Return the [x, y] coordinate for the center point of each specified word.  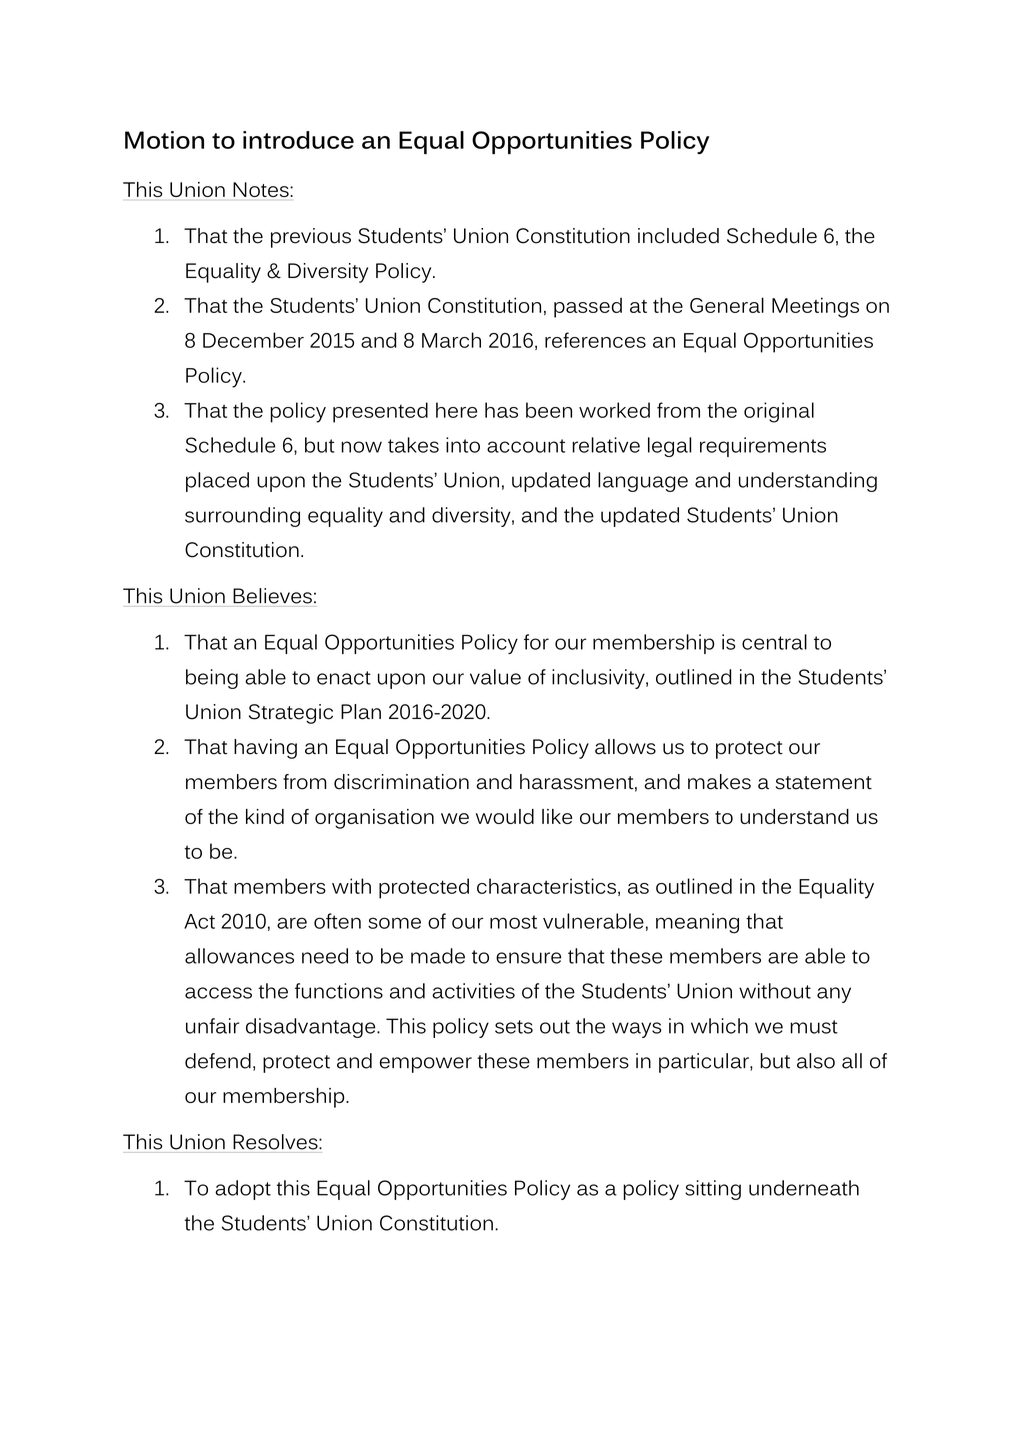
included [678, 236]
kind [265, 816]
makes [719, 782]
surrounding [242, 517]
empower [426, 1065]
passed [588, 307]
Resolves [276, 1142]
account [526, 446]
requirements [763, 447]
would [505, 816]
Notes [261, 189]
